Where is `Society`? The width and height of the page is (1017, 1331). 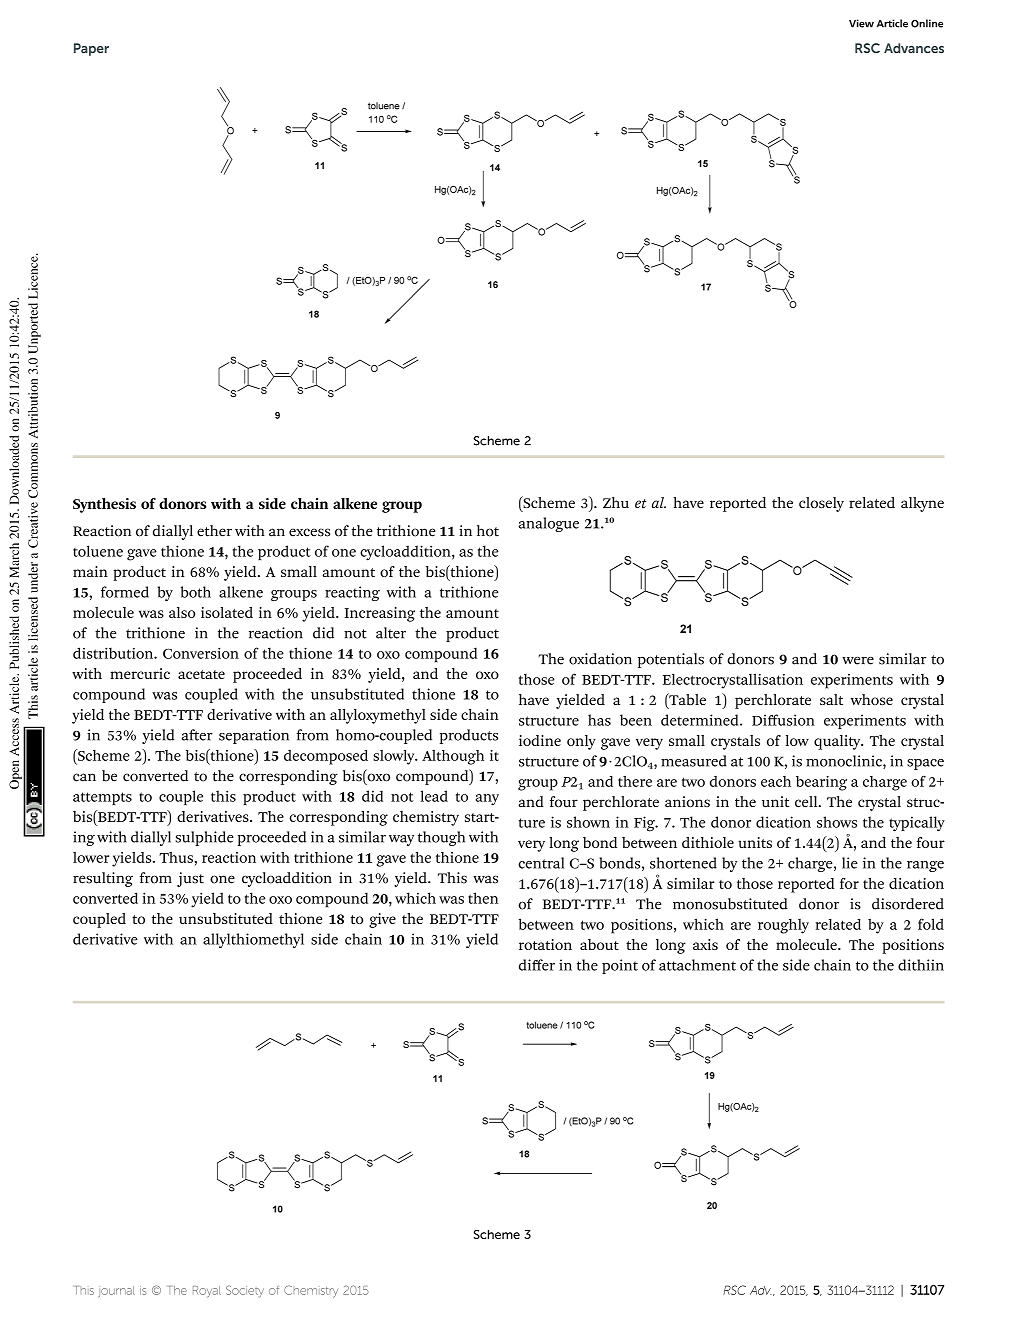
Society is located at coordinates (245, 1291).
